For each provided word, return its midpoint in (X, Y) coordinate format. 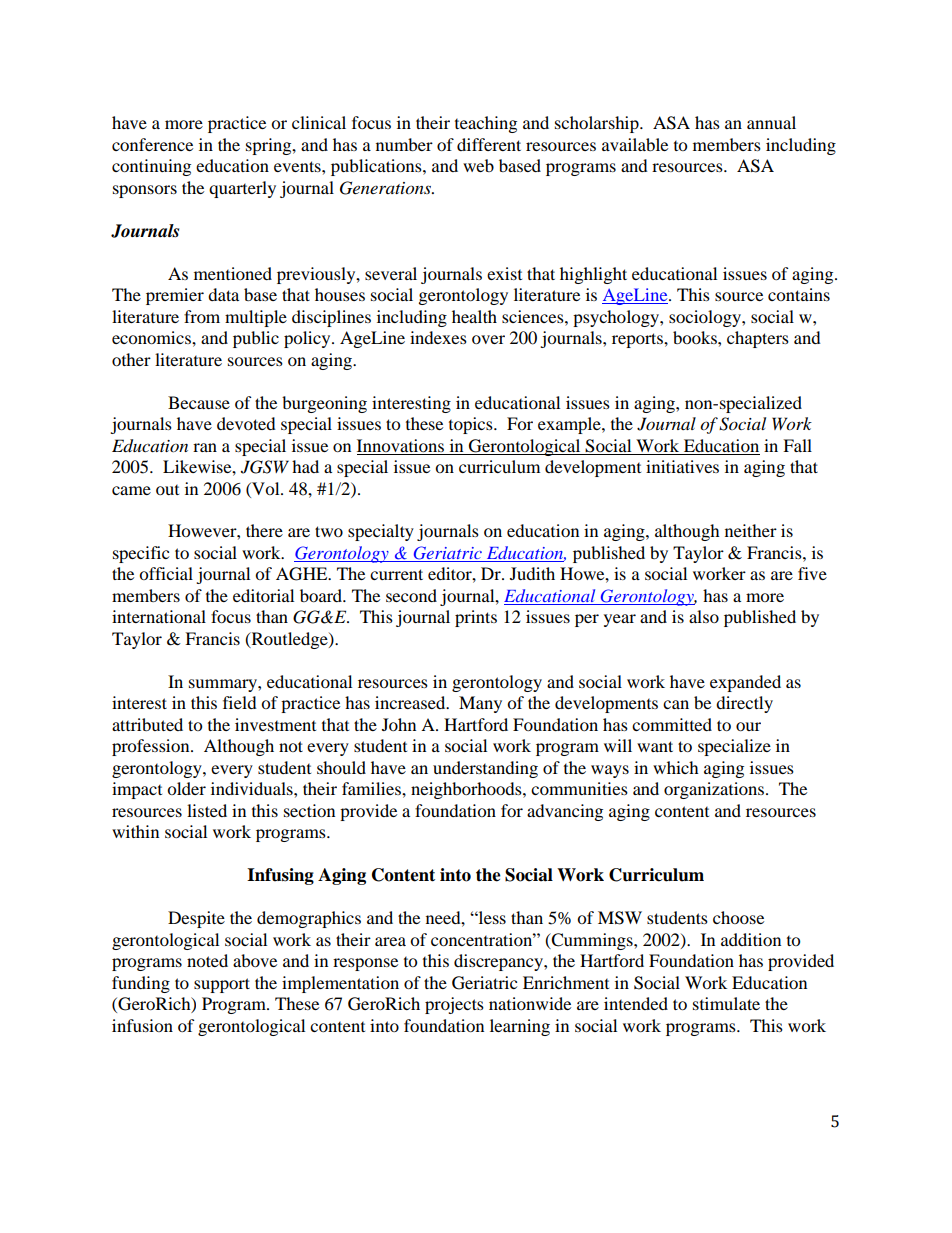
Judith (532, 573)
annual (771, 122)
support (222, 985)
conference (152, 144)
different (489, 144)
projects (454, 1005)
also (704, 616)
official (166, 573)
